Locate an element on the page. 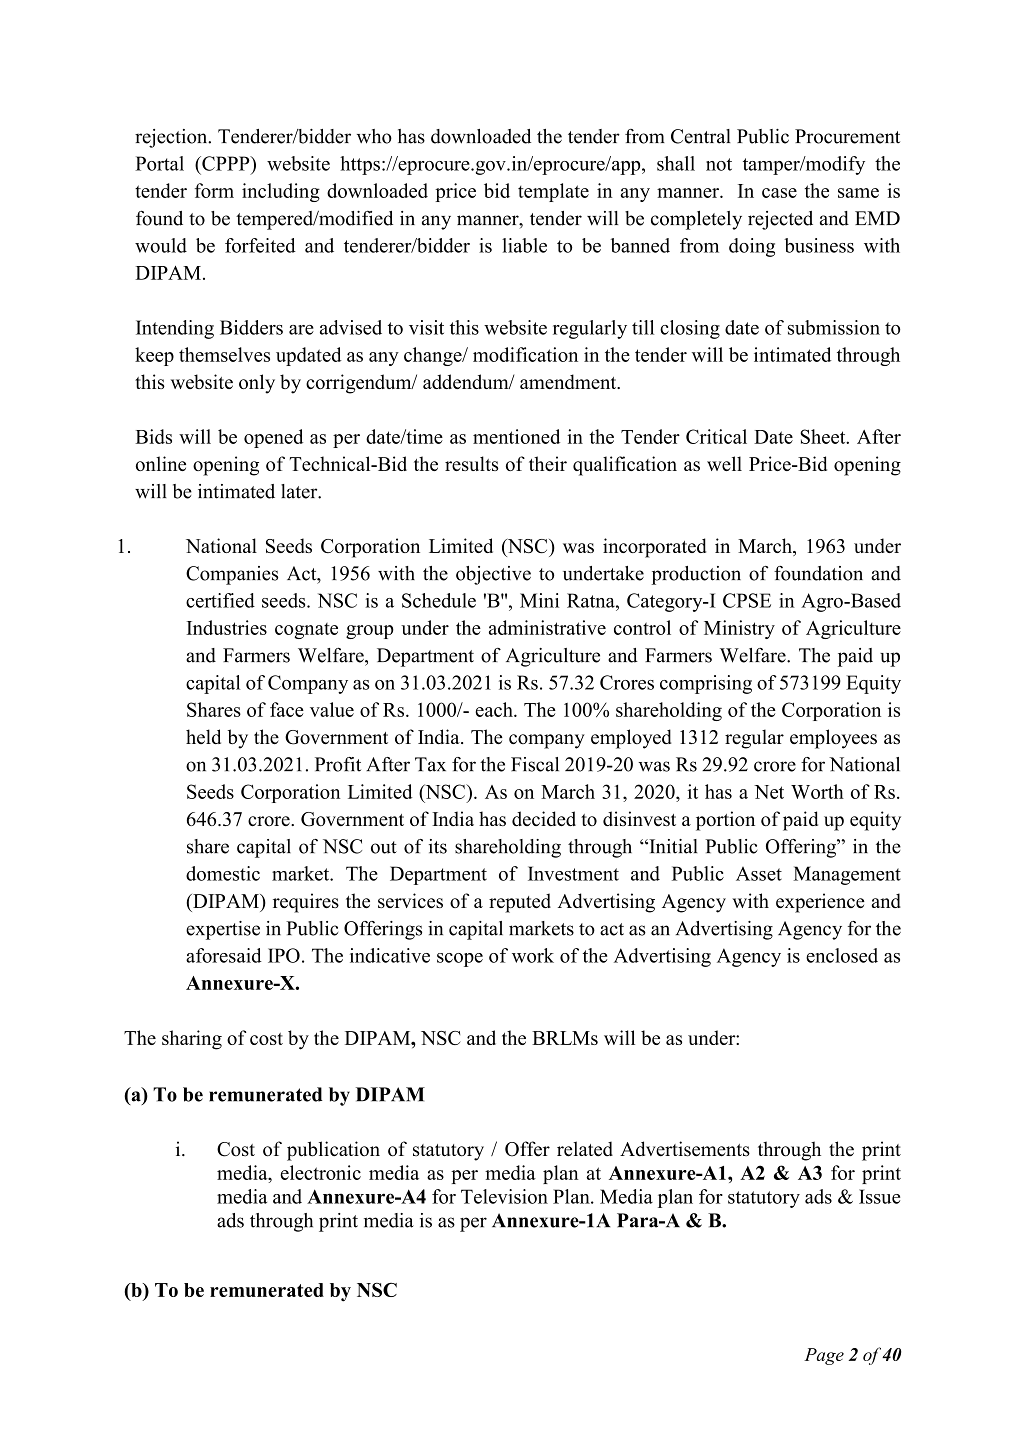 The width and height of the image is (1025, 1449). form is located at coordinates (214, 190).
